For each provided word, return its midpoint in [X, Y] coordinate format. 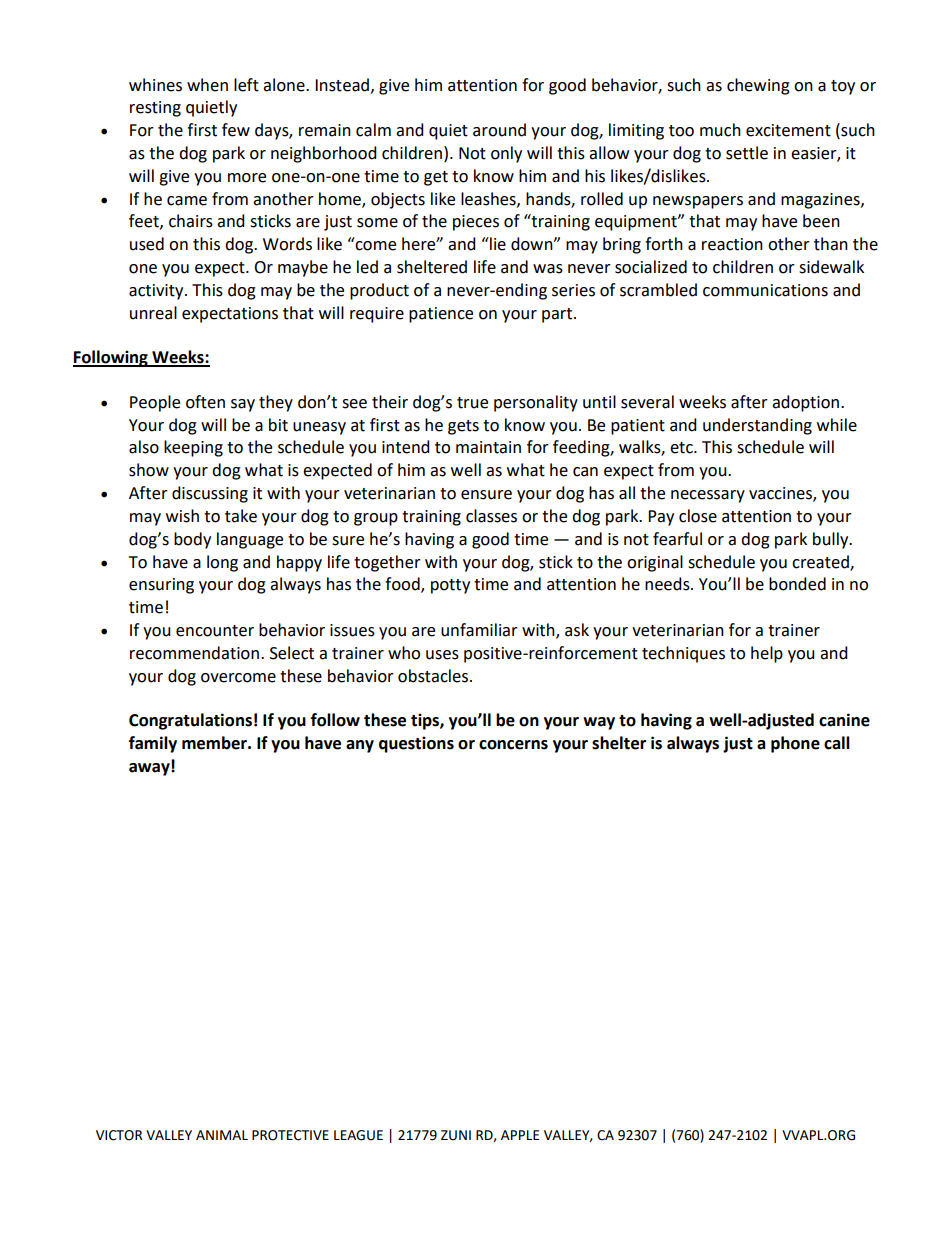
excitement [788, 130]
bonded [797, 584]
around [499, 130]
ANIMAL [222, 1135]
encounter [215, 631]
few [236, 130]
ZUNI [456, 1135]
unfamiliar [479, 630]
